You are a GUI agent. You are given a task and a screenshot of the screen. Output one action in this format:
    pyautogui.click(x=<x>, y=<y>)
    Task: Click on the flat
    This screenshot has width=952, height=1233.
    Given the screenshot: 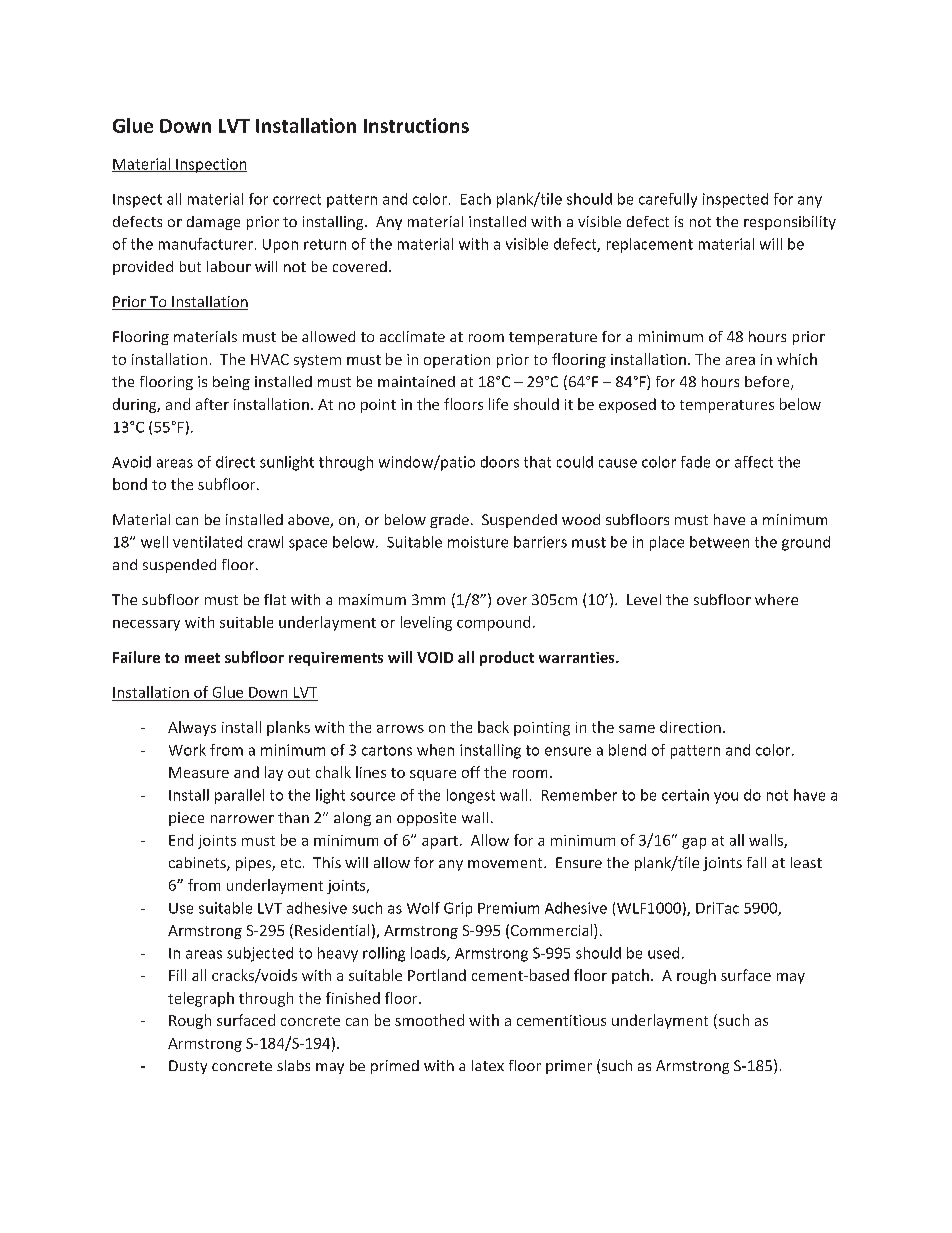 What is the action you would take?
    pyautogui.click(x=275, y=599)
